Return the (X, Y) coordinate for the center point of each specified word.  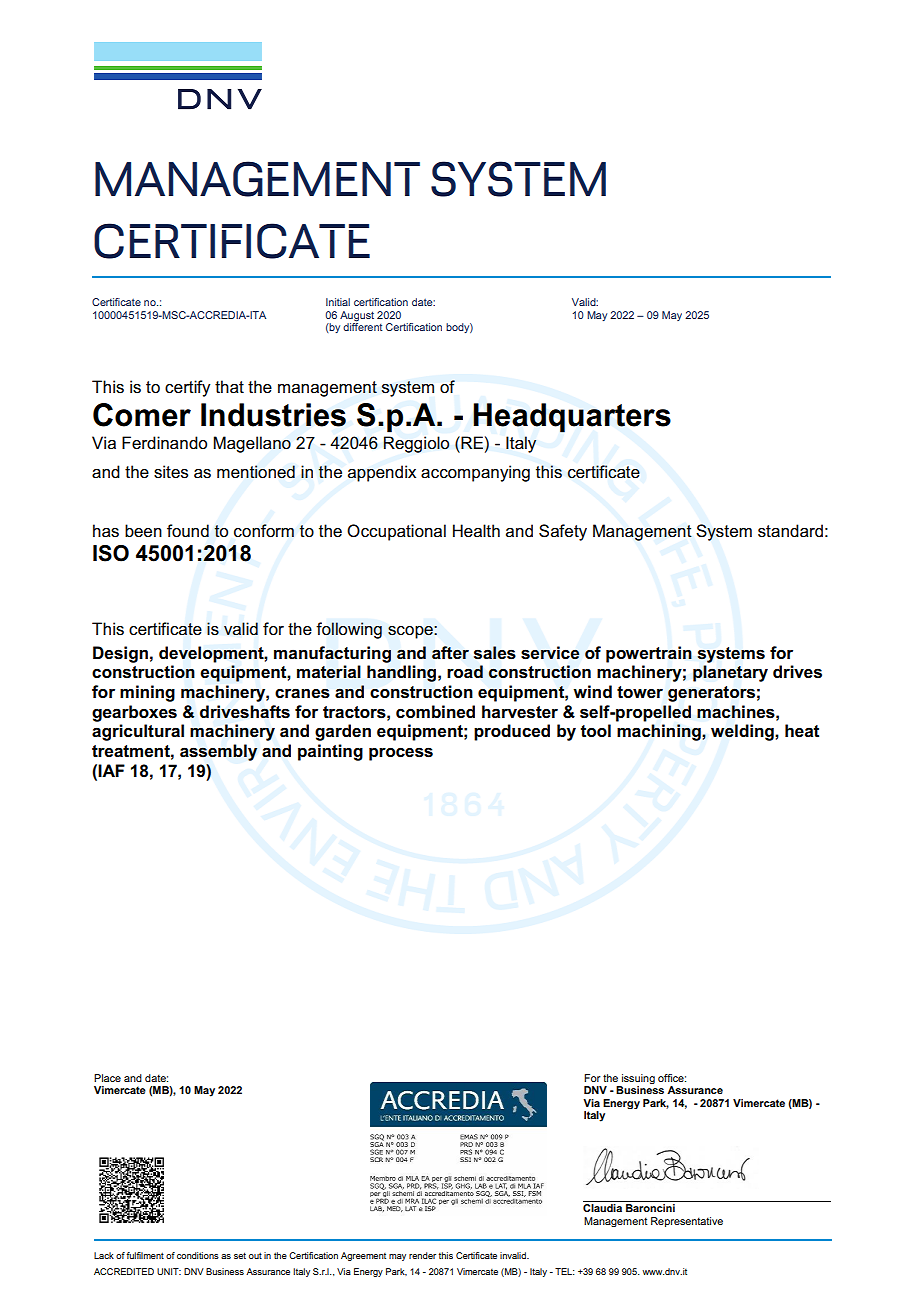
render (422, 1255)
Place (107, 1078)
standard (790, 531)
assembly (218, 752)
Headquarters (572, 418)
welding (743, 732)
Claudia (602, 1208)
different (362, 326)
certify (187, 388)
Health (476, 531)
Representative (687, 1222)
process (401, 754)
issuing (637, 1080)
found (188, 531)
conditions (198, 1255)
